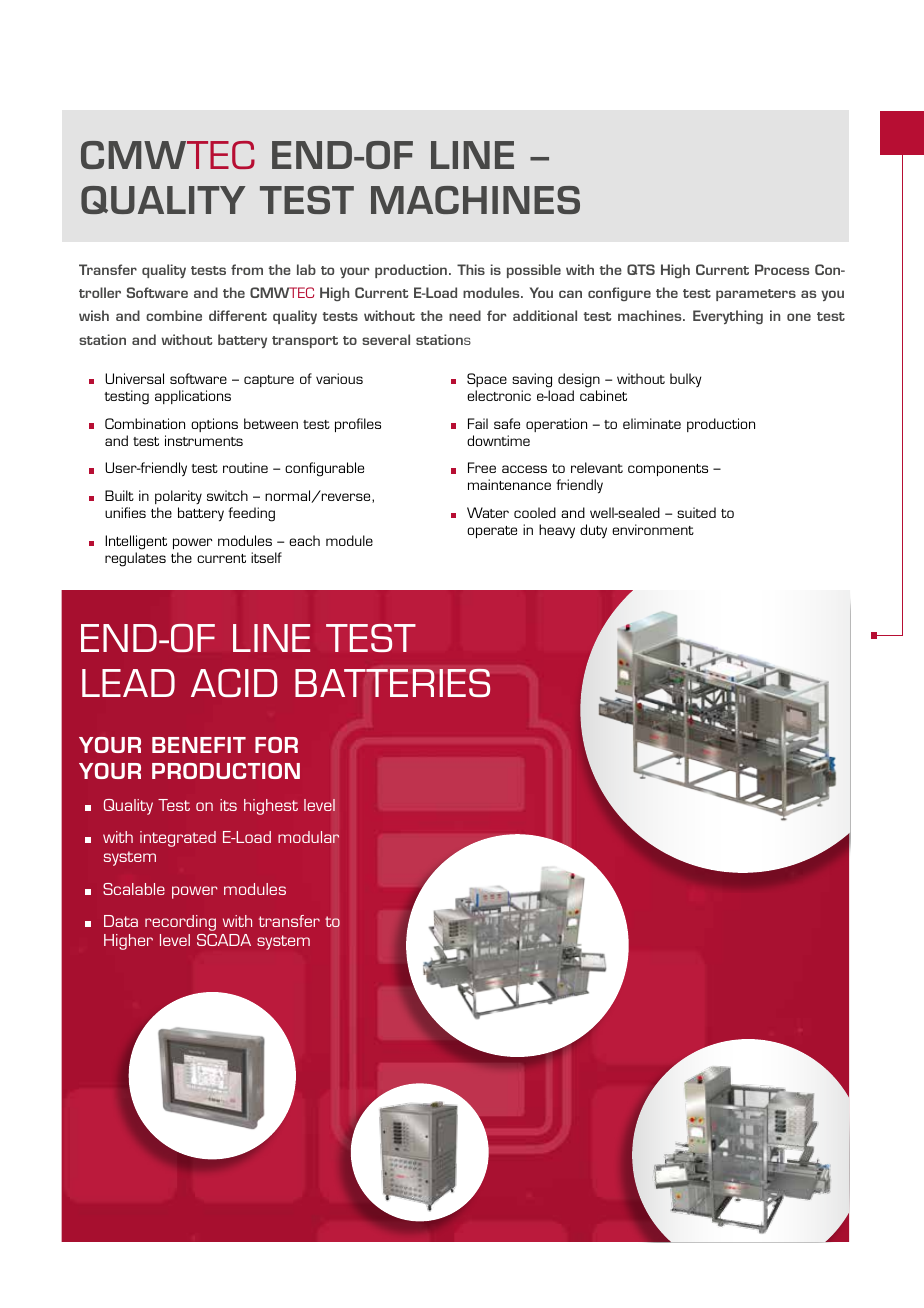  I want to click on Free, so click(482, 467).
